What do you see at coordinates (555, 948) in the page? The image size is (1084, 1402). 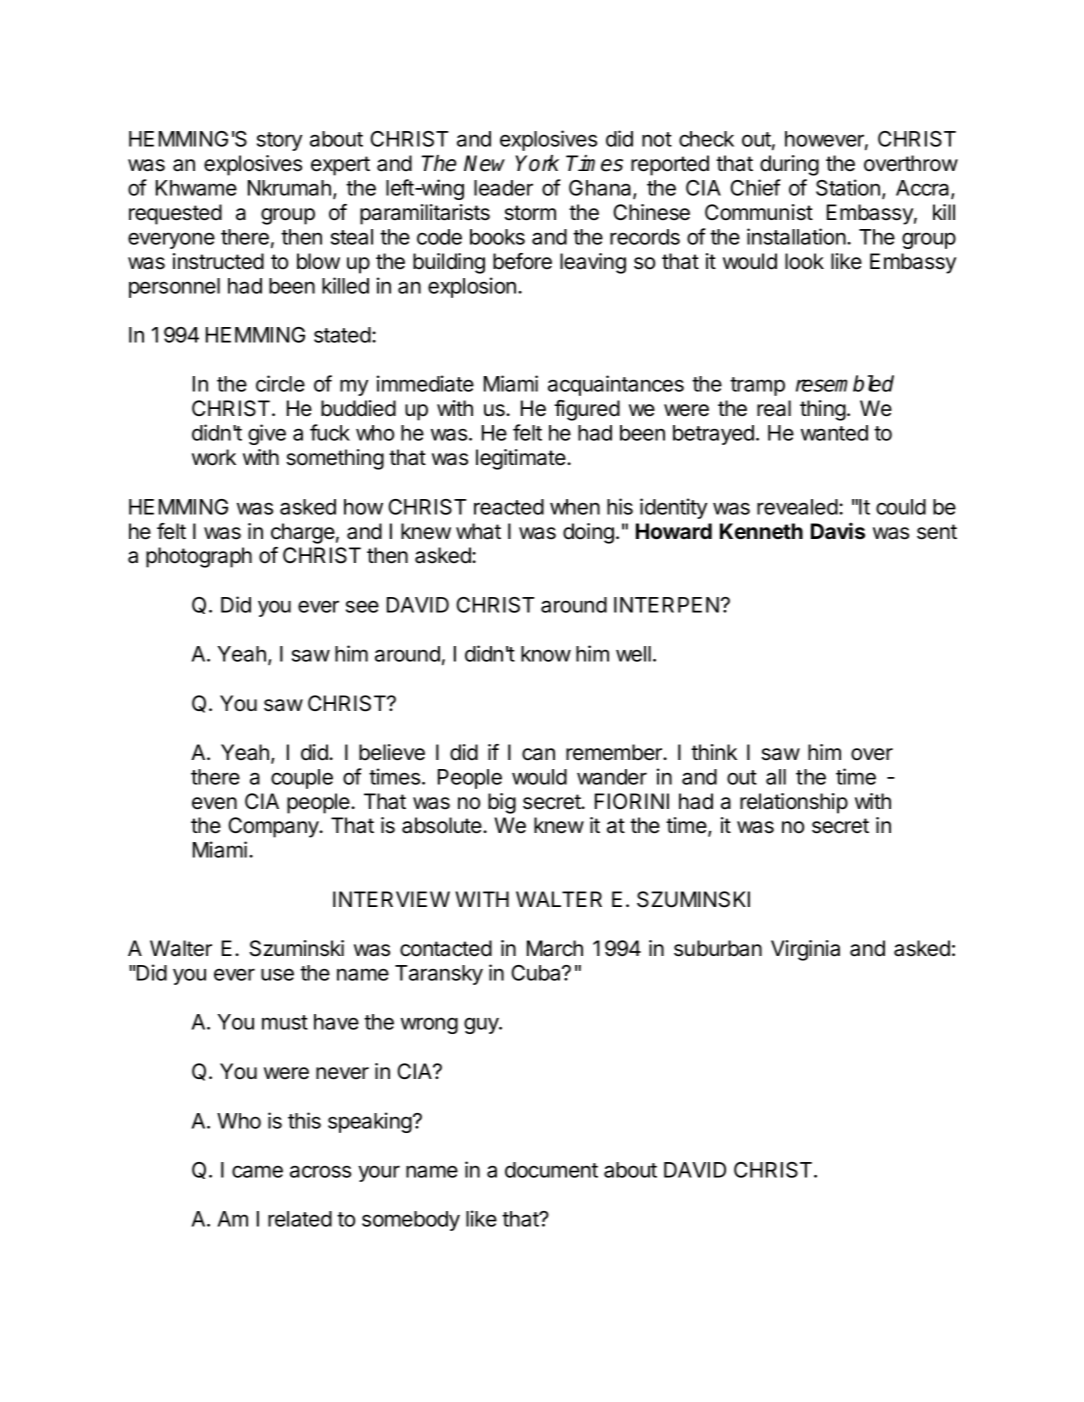 I see `March` at bounding box center [555, 948].
